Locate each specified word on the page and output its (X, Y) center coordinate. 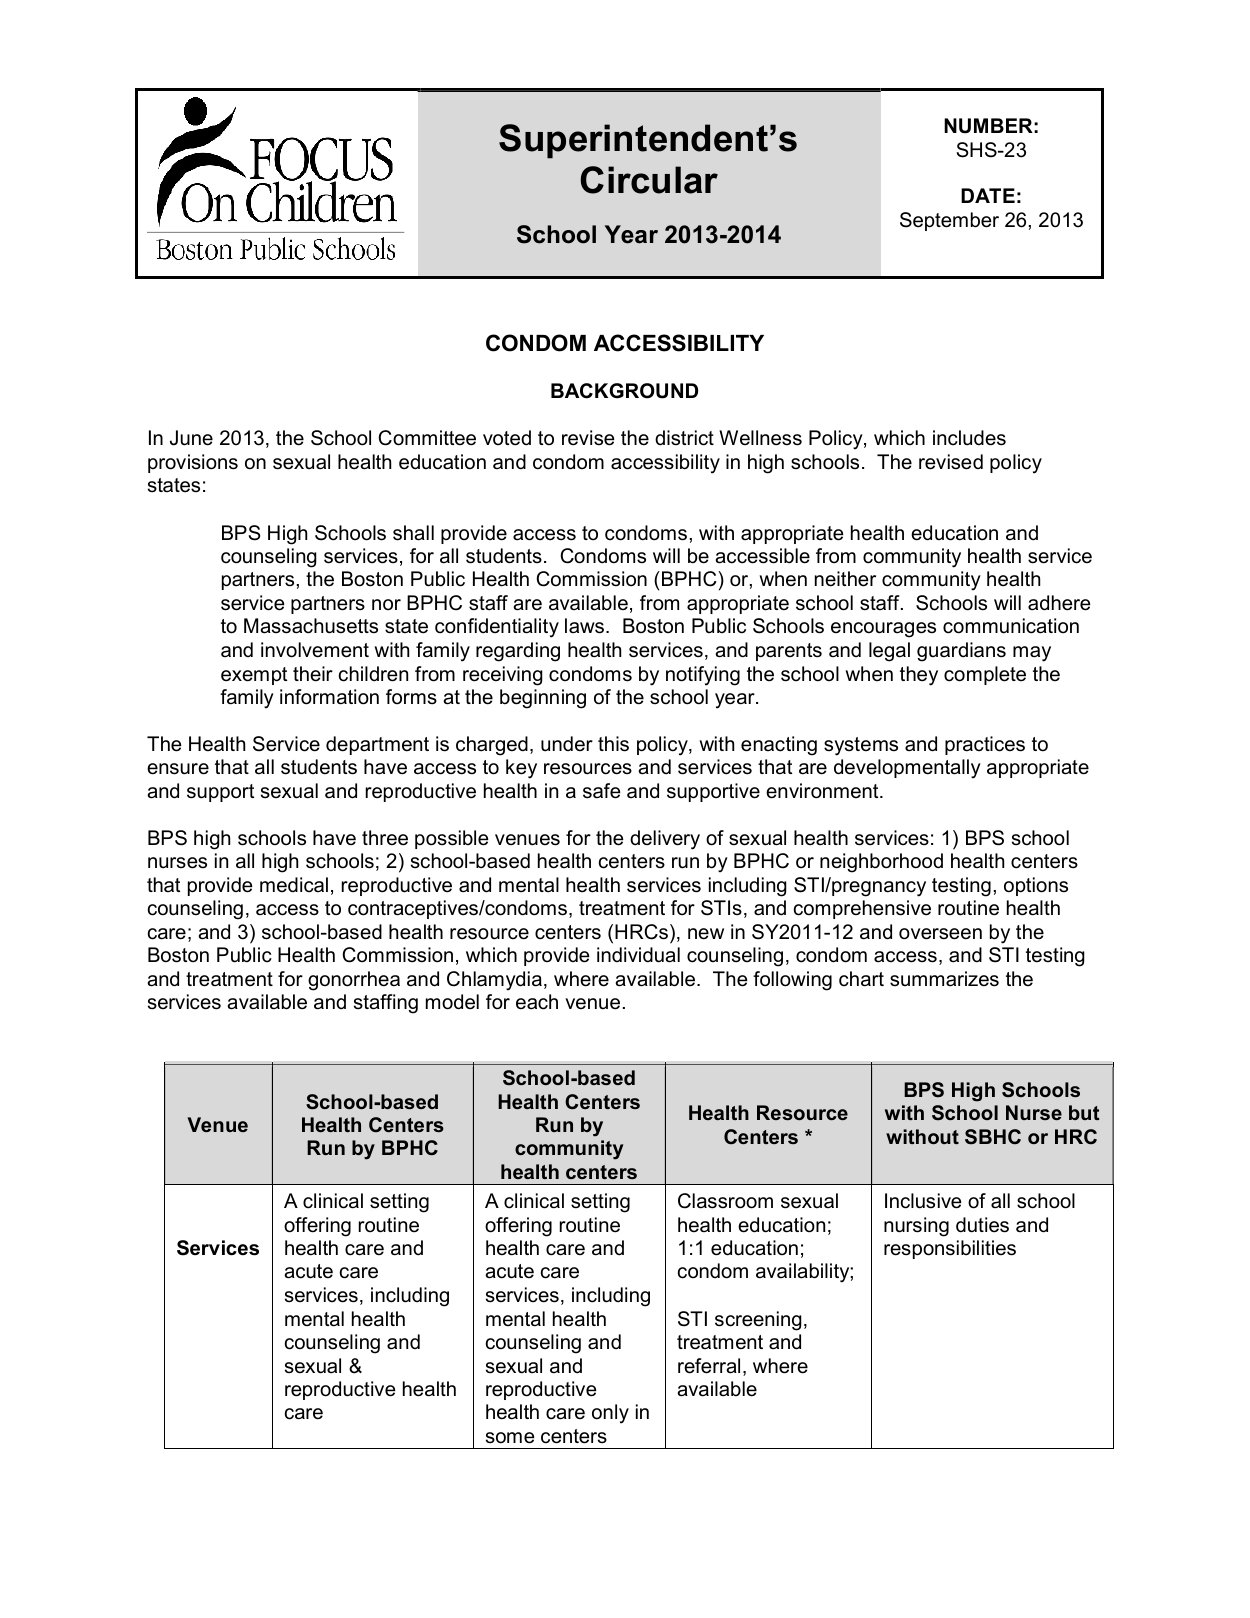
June (191, 438)
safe (602, 791)
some (510, 1438)
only (610, 1414)
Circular (649, 180)
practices (985, 745)
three (385, 838)
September (949, 221)
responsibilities (950, 1249)
